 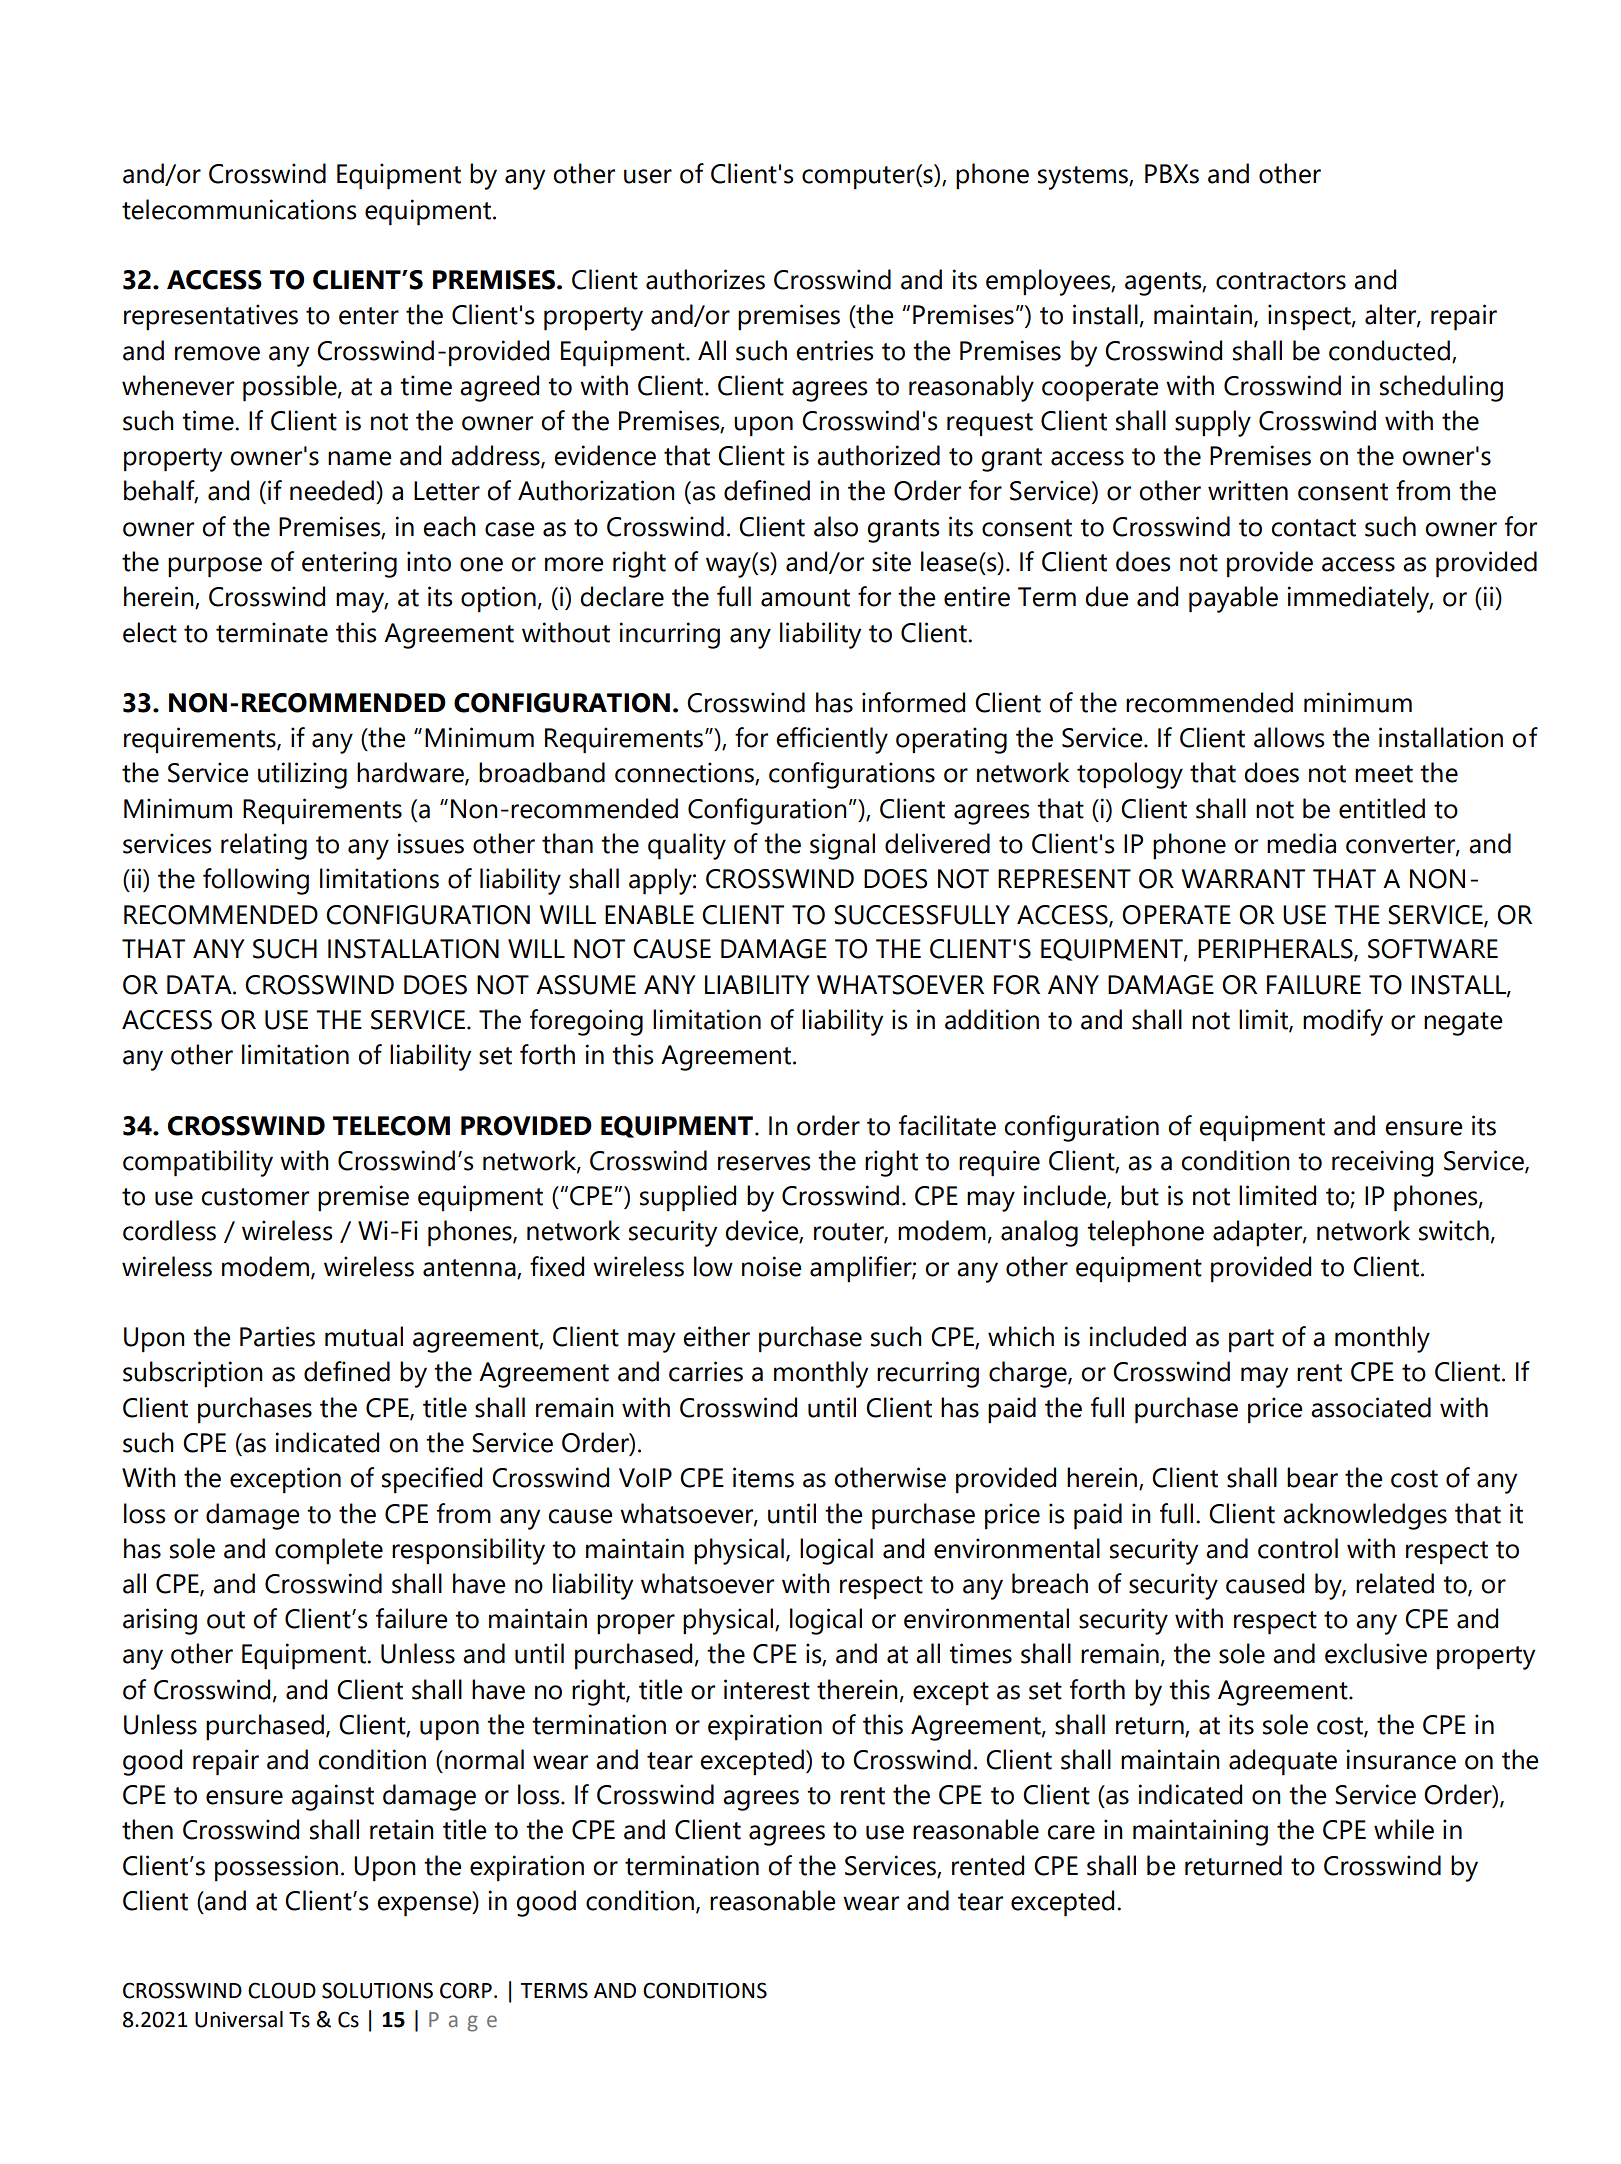 I want to click on meet, so click(x=1384, y=774).
